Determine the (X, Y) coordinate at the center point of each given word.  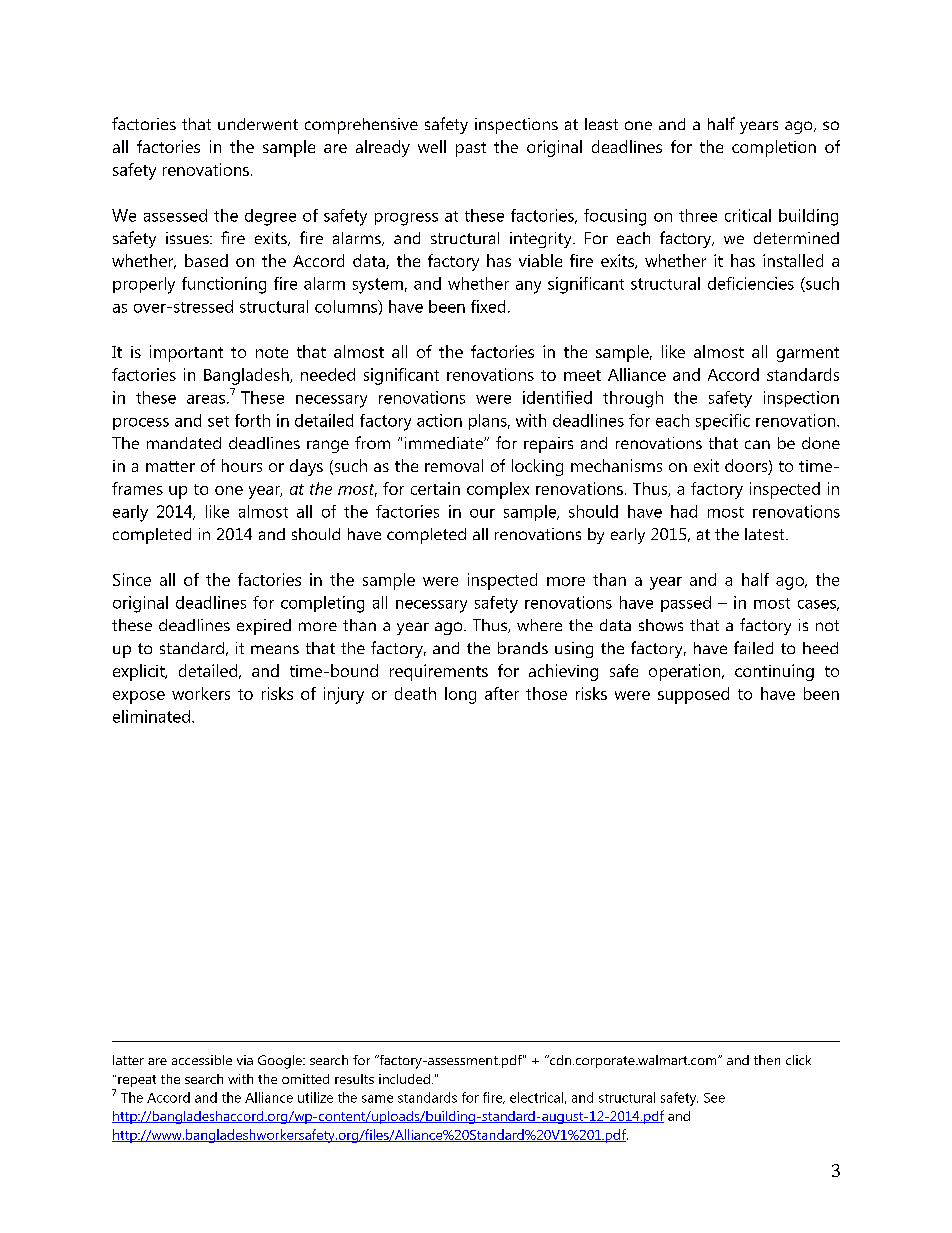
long (460, 695)
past (471, 149)
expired (264, 627)
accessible (202, 1060)
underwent (258, 124)
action (439, 420)
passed (686, 604)
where (539, 625)
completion (774, 148)
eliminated (153, 716)
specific (723, 422)
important (186, 353)
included (404, 1079)
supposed (693, 695)
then (767, 1060)
